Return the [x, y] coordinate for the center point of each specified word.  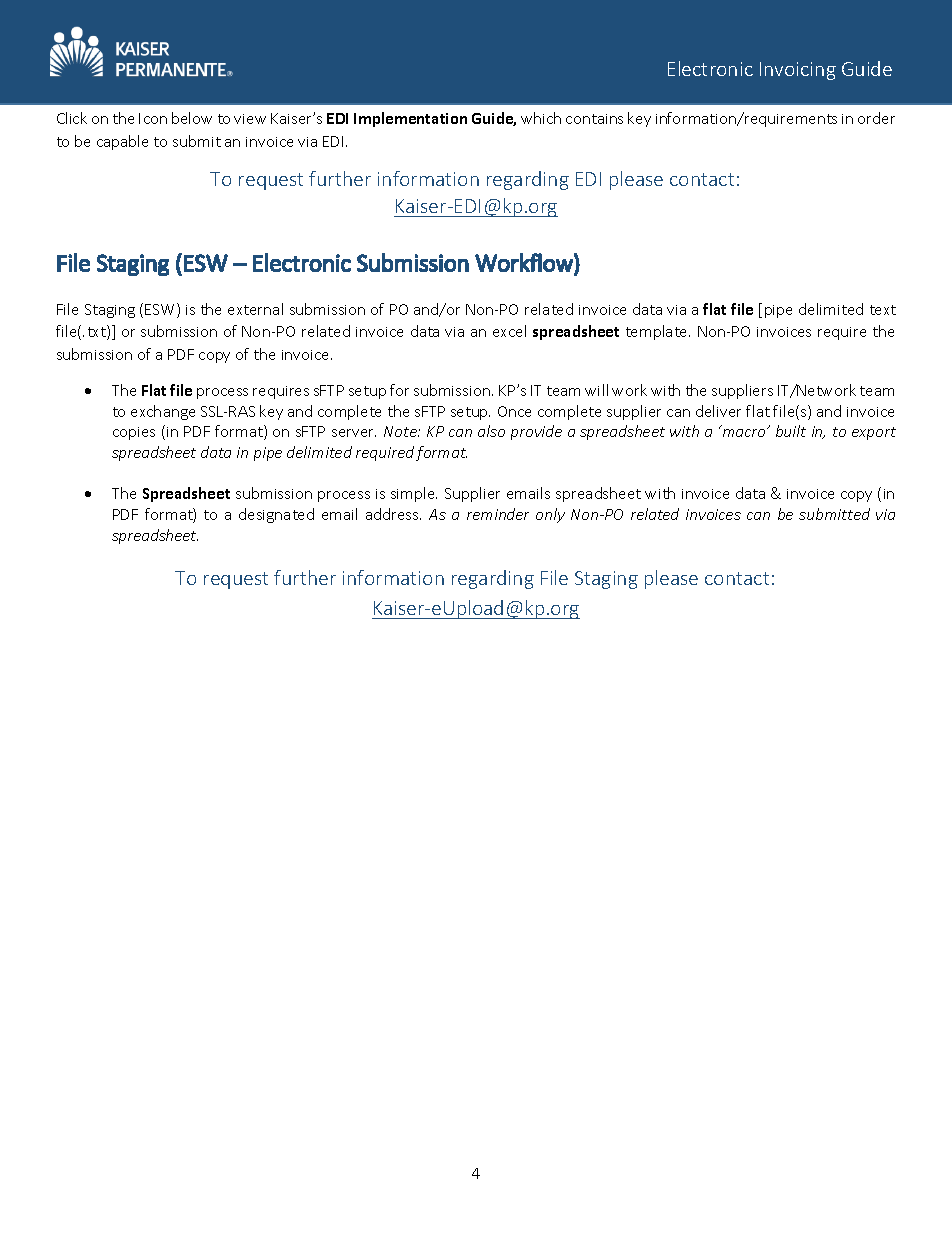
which [541, 118]
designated [276, 515]
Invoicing [798, 71]
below [192, 118]
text [883, 310]
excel [509, 331]
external [255, 309]
